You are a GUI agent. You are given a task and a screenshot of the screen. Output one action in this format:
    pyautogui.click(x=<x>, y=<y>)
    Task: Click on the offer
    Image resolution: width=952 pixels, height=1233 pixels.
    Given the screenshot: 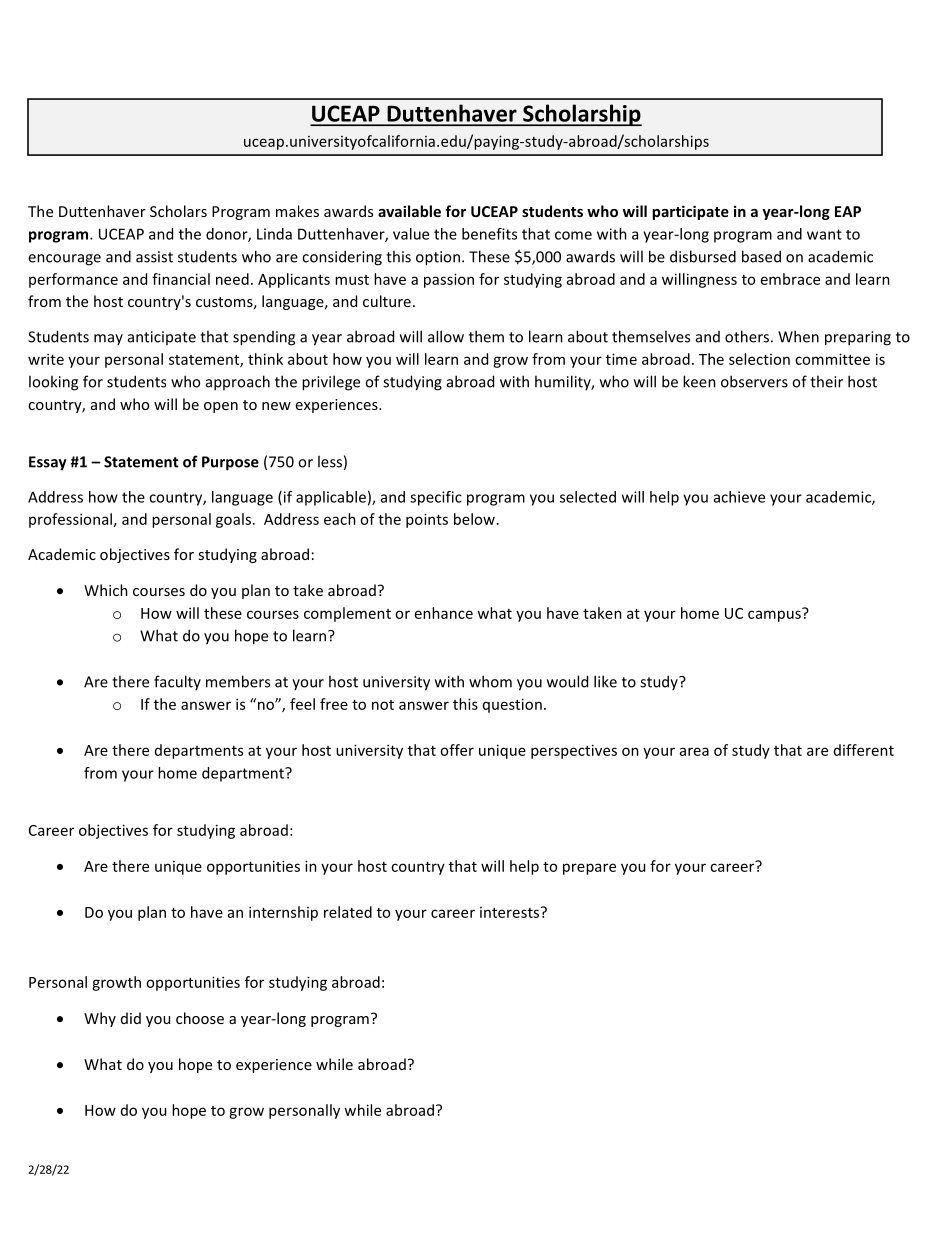 What is the action you would take?
    pyautogui.click(x=457, y=750)
